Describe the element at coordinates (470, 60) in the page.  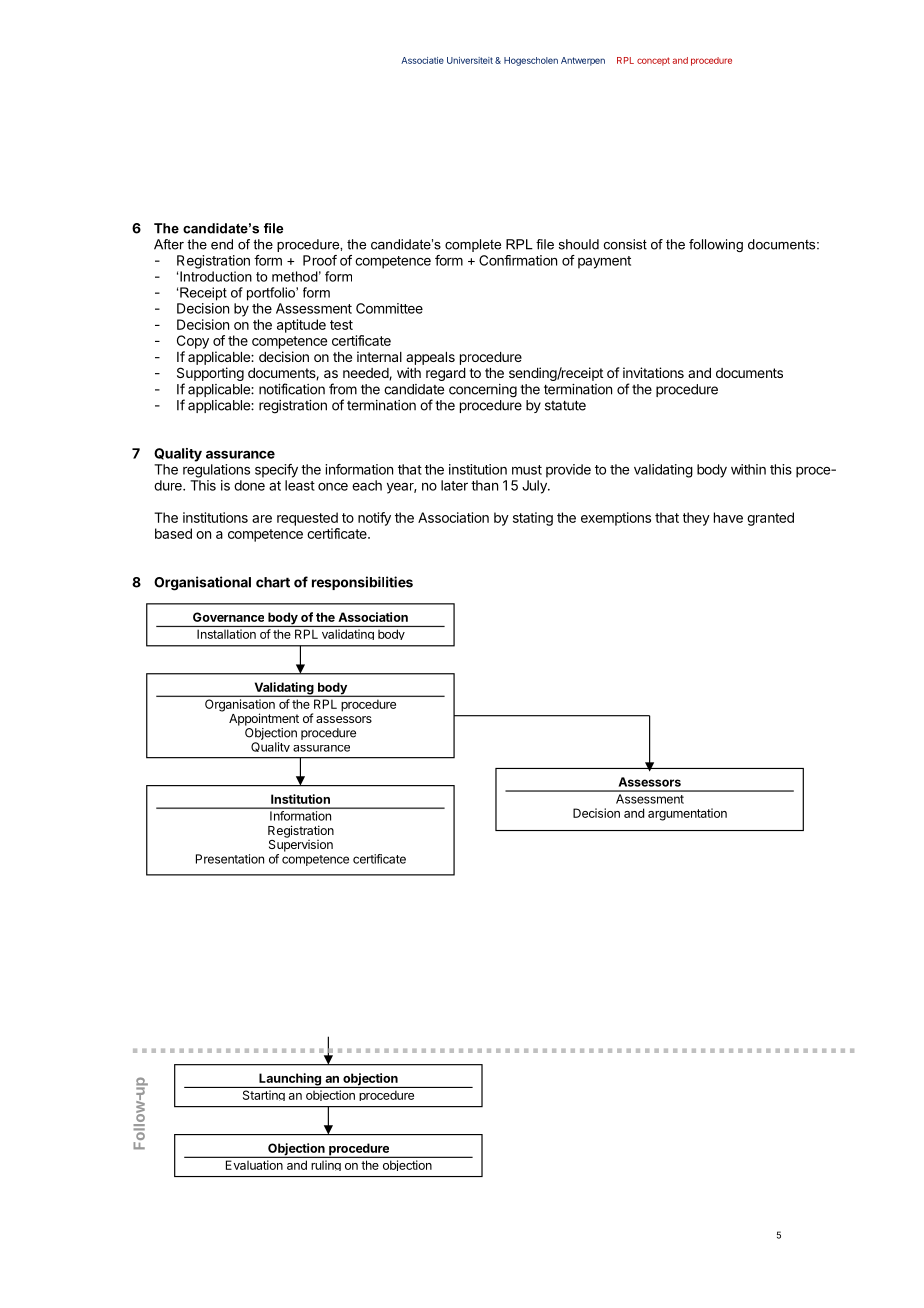
I see `Universiteit` at that location.
